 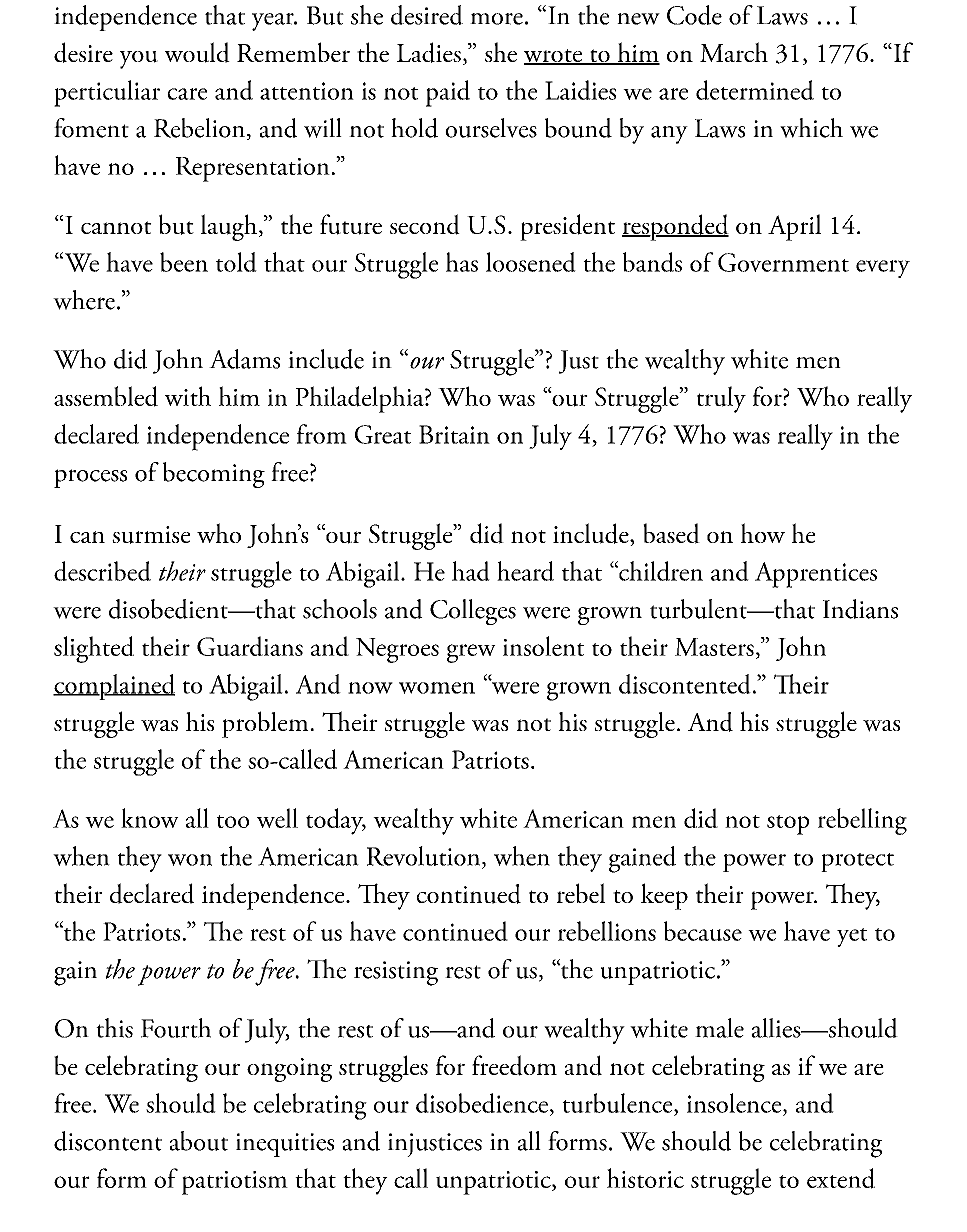 I want to click on becoming, so click(x=214, y=475).
